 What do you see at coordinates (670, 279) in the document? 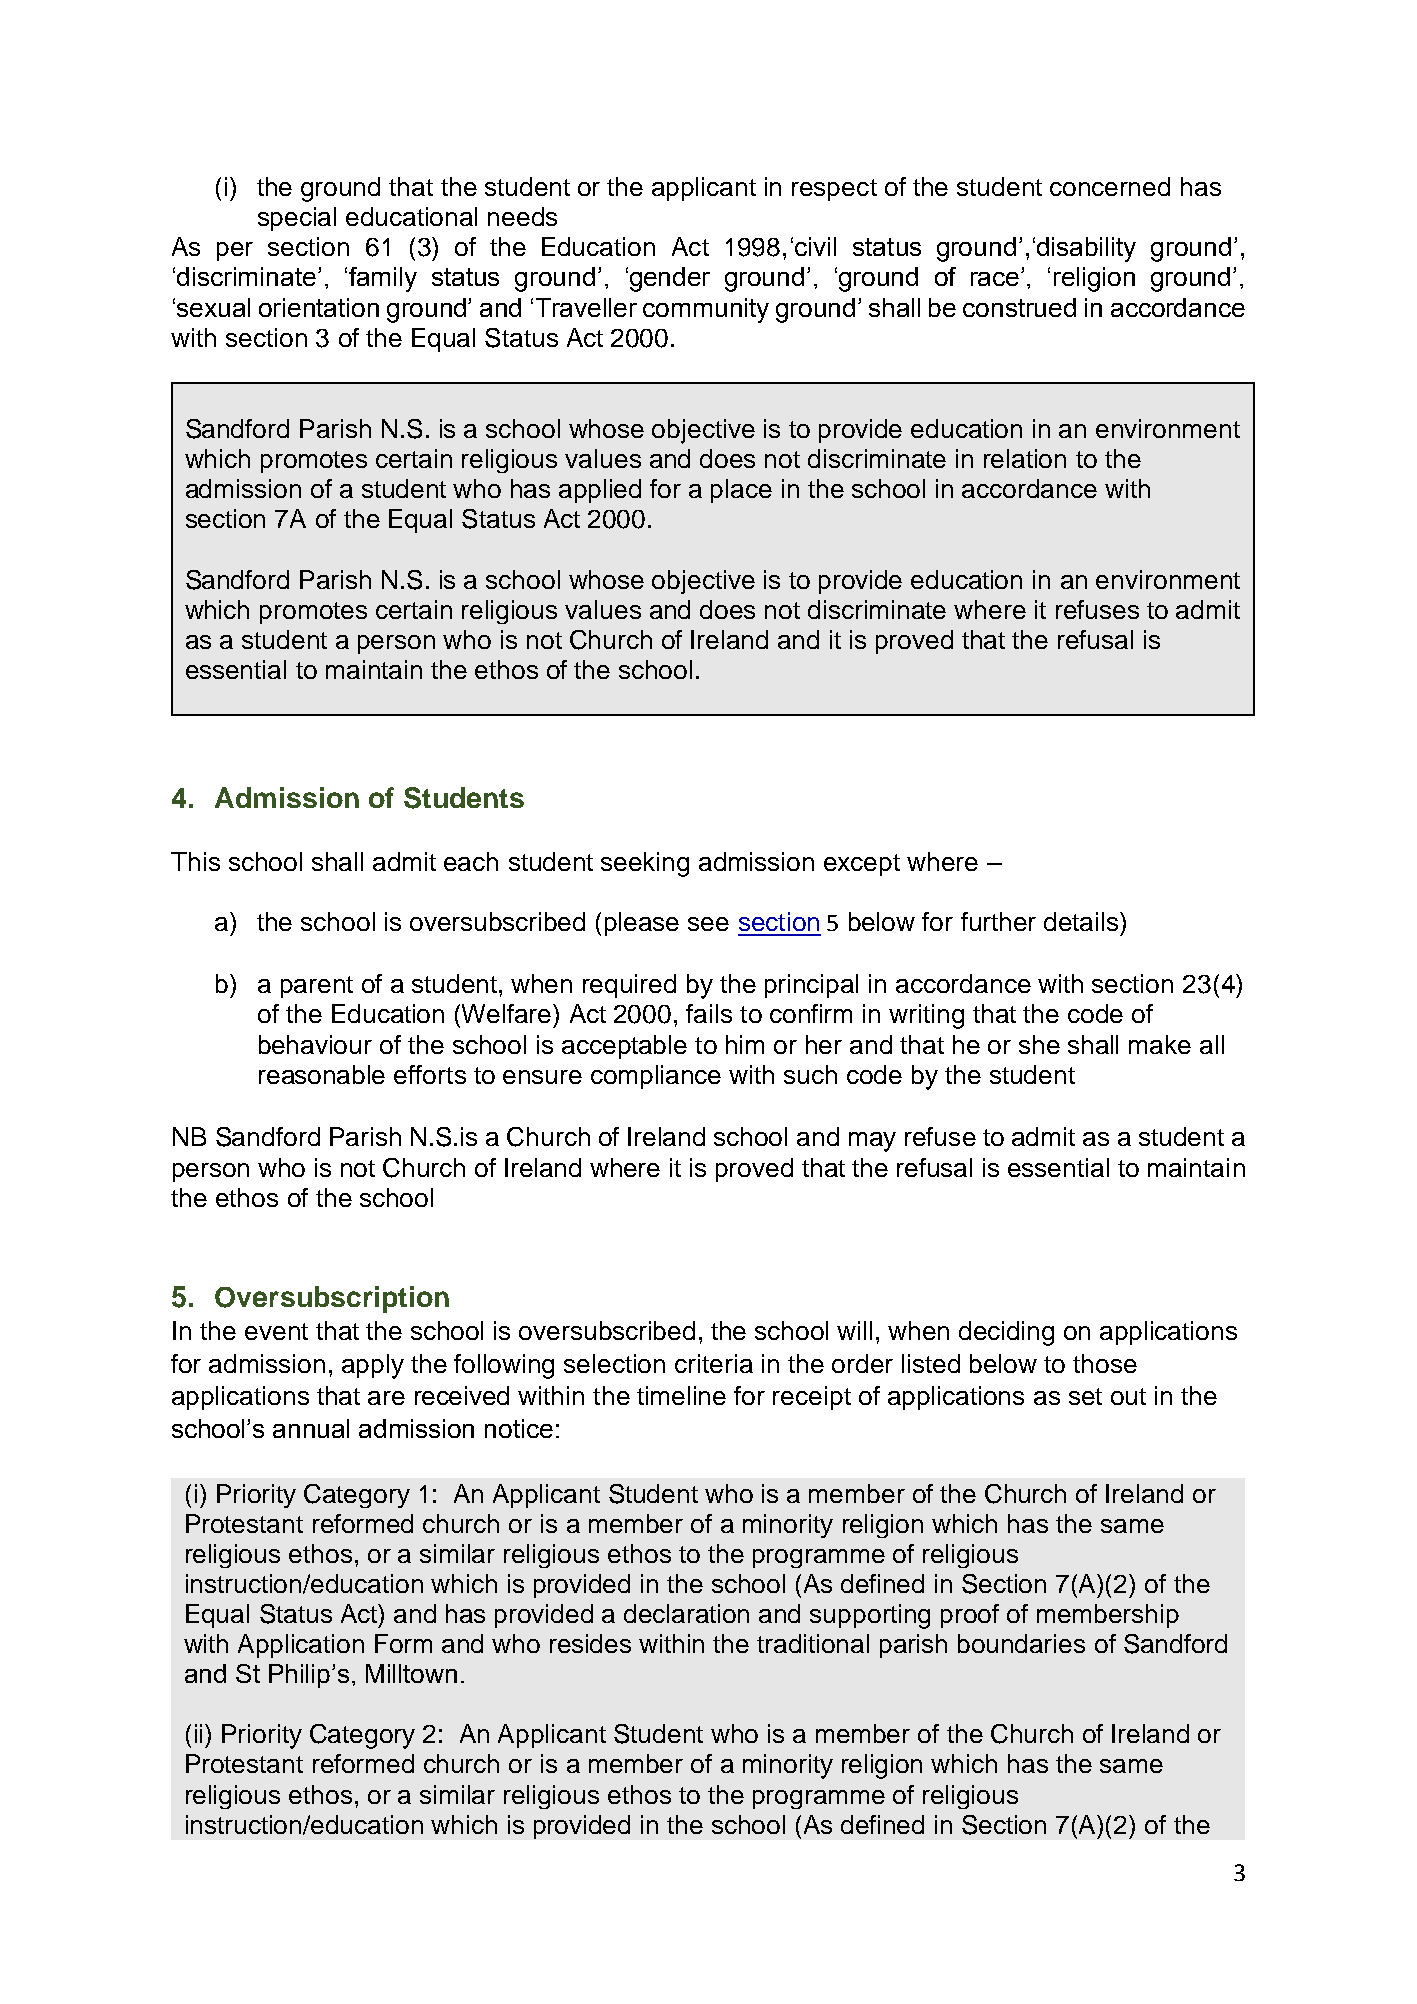
I see `gender` at bounding box center [670, 279].
